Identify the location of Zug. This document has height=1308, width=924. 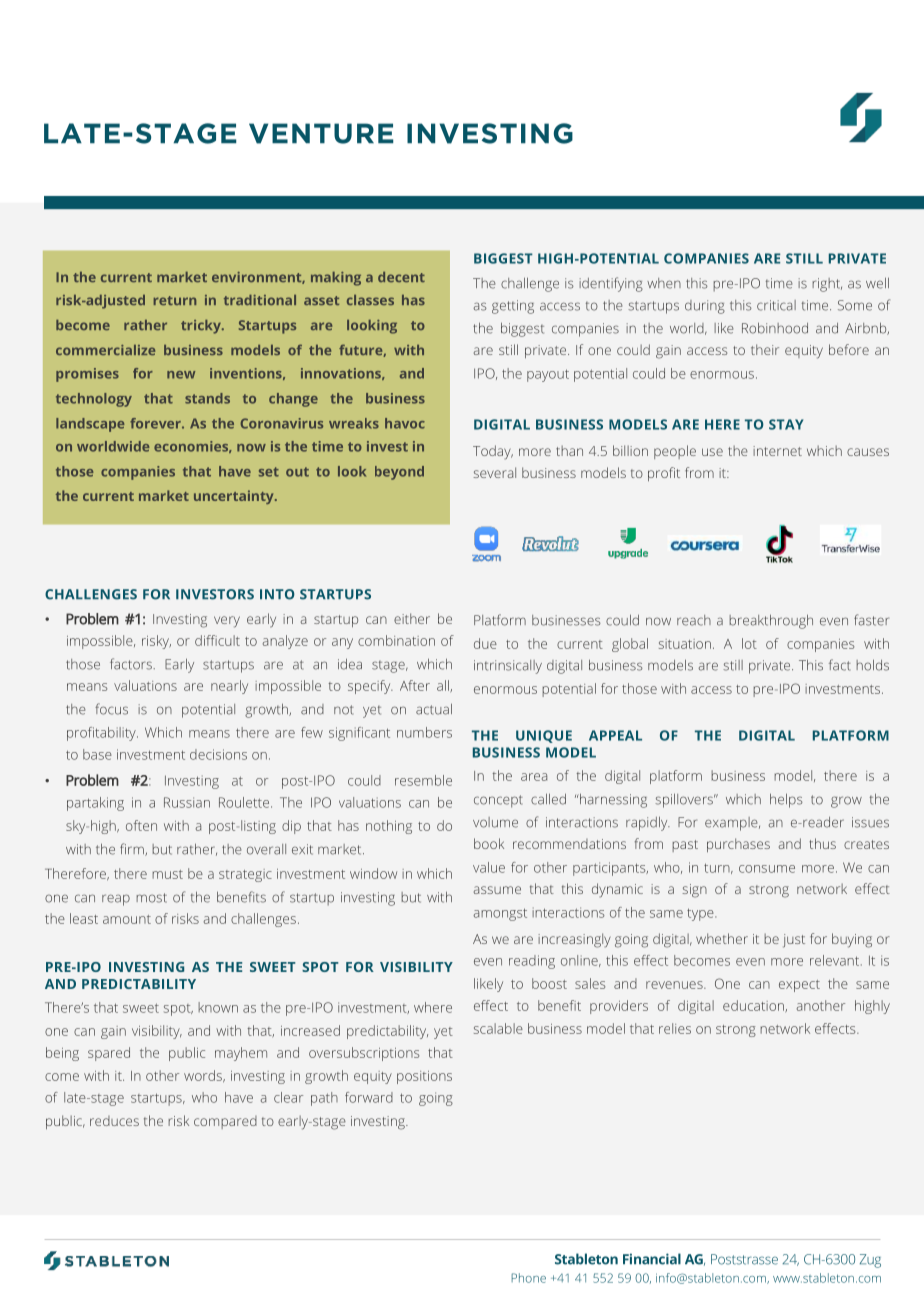
(870, 1261).
